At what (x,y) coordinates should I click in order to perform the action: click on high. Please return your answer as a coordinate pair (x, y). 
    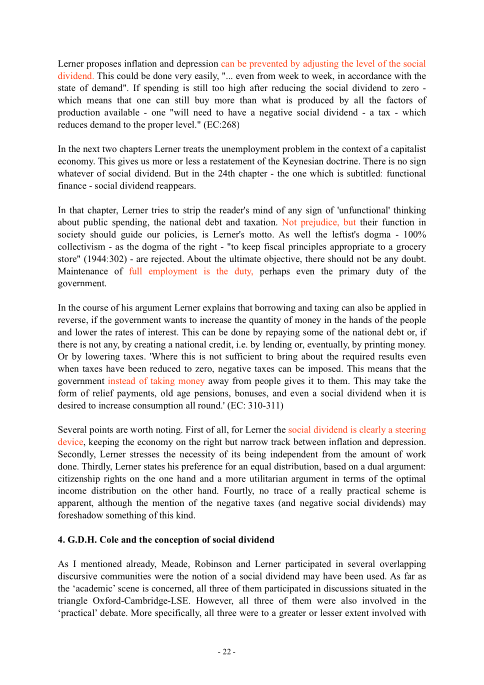
    Looking at the image, I should click on (236, 88).
